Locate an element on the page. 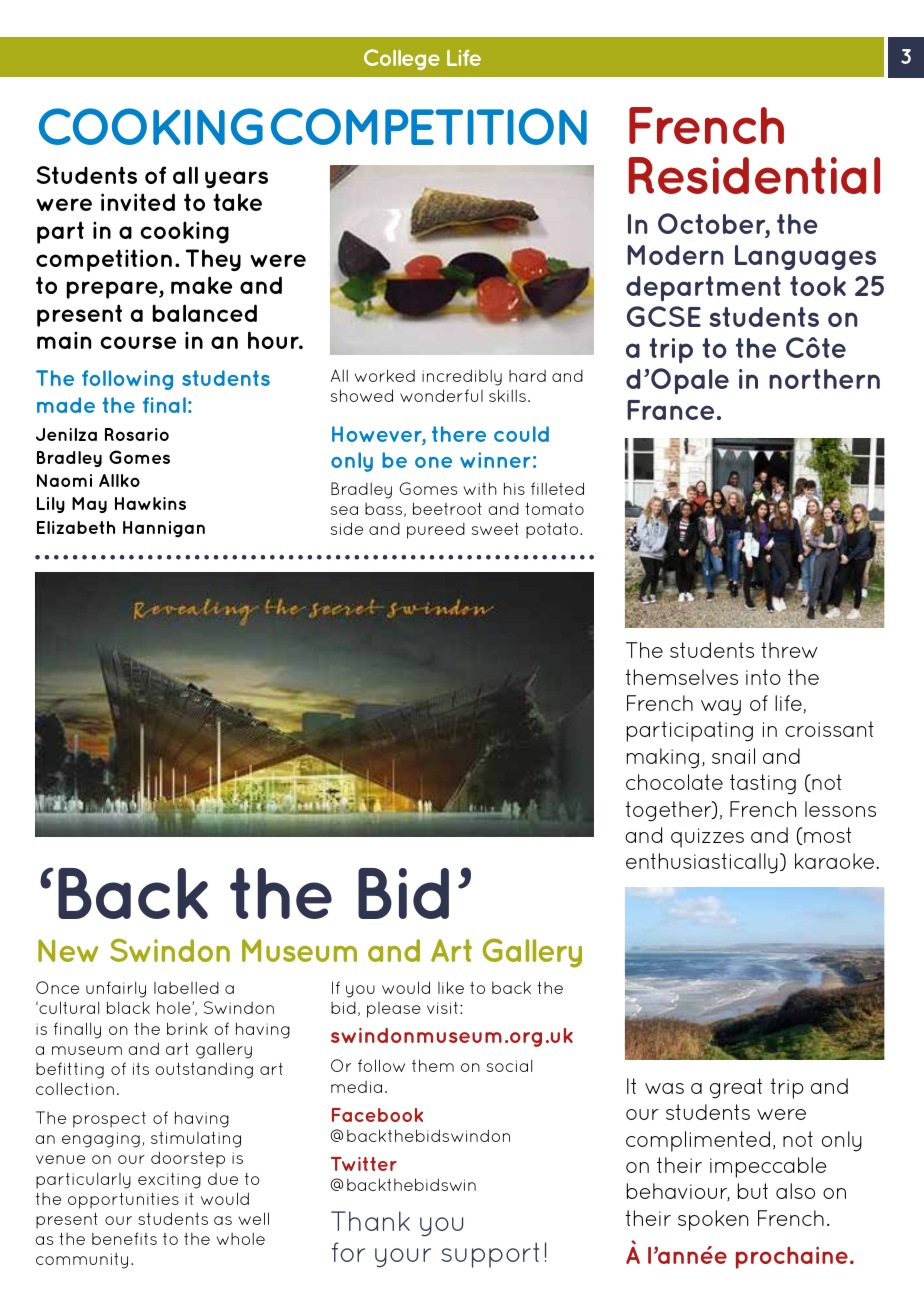 The width and height of the image is (924, 1308). College is located at coordinates (402, 59).
